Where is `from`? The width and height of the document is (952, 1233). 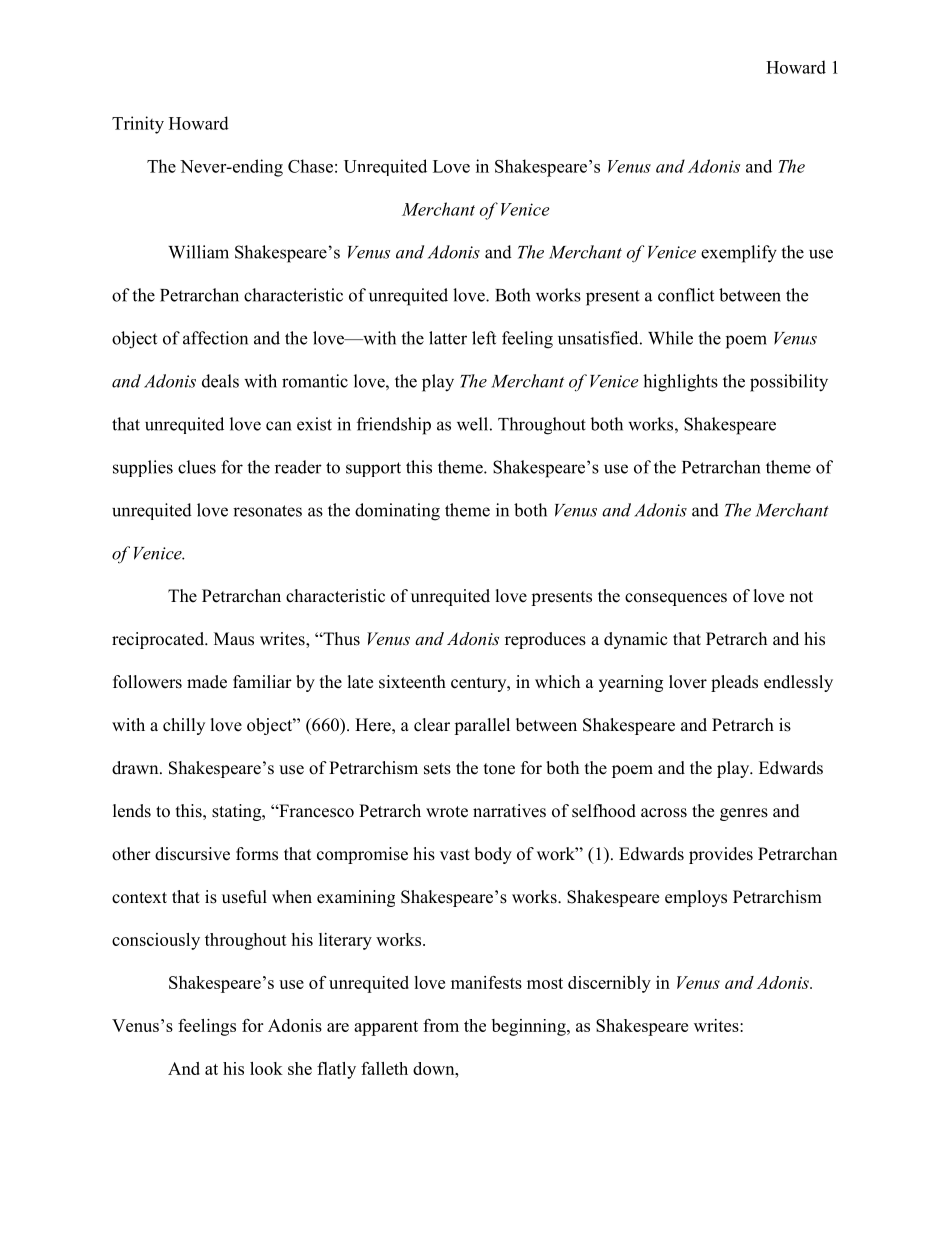 from is located at coordinates (441, 1025).
